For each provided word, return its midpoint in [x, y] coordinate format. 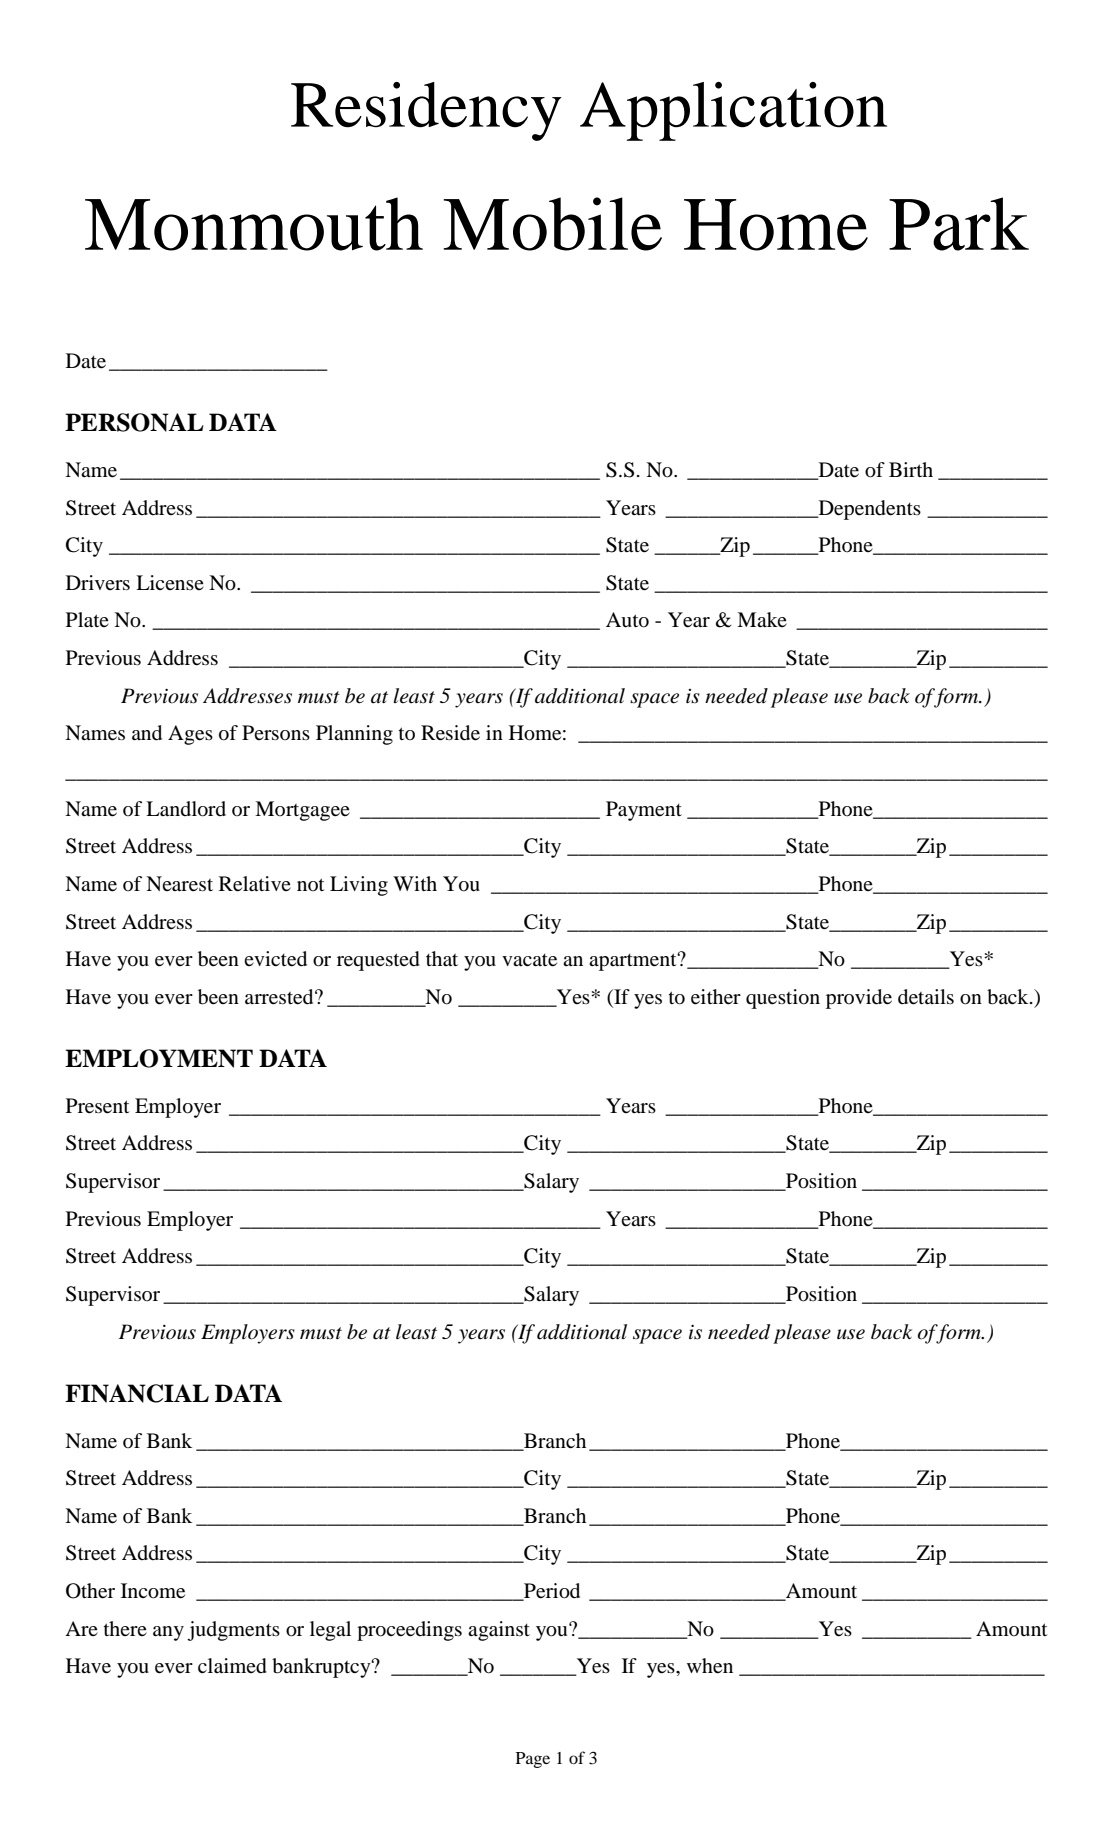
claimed [232, 1666]
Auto [627, 620]
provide [859, 999]
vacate [529, 960]
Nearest [179, 884]
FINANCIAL [137, 1393]
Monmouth [254, 224]
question [783, 999]
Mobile [552, 224]
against [499, 1631]
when [710, 1666]
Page [533, 1760]
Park [959, 224]
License [170, 582]
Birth [911, 469]
